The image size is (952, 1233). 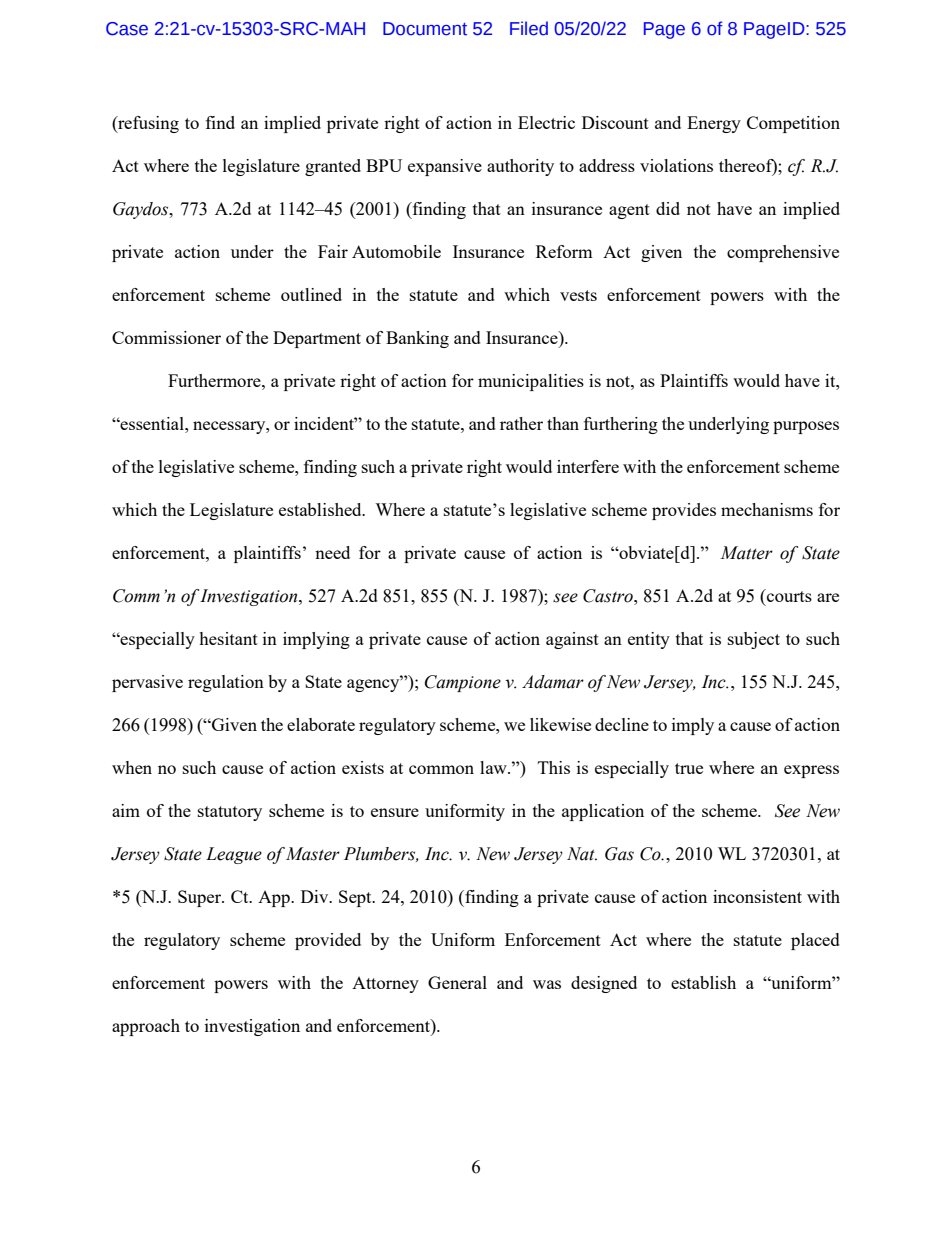 What do you see at coordinates (332, 552) in the page?
I see `need` at bounding box center [332, 552].
